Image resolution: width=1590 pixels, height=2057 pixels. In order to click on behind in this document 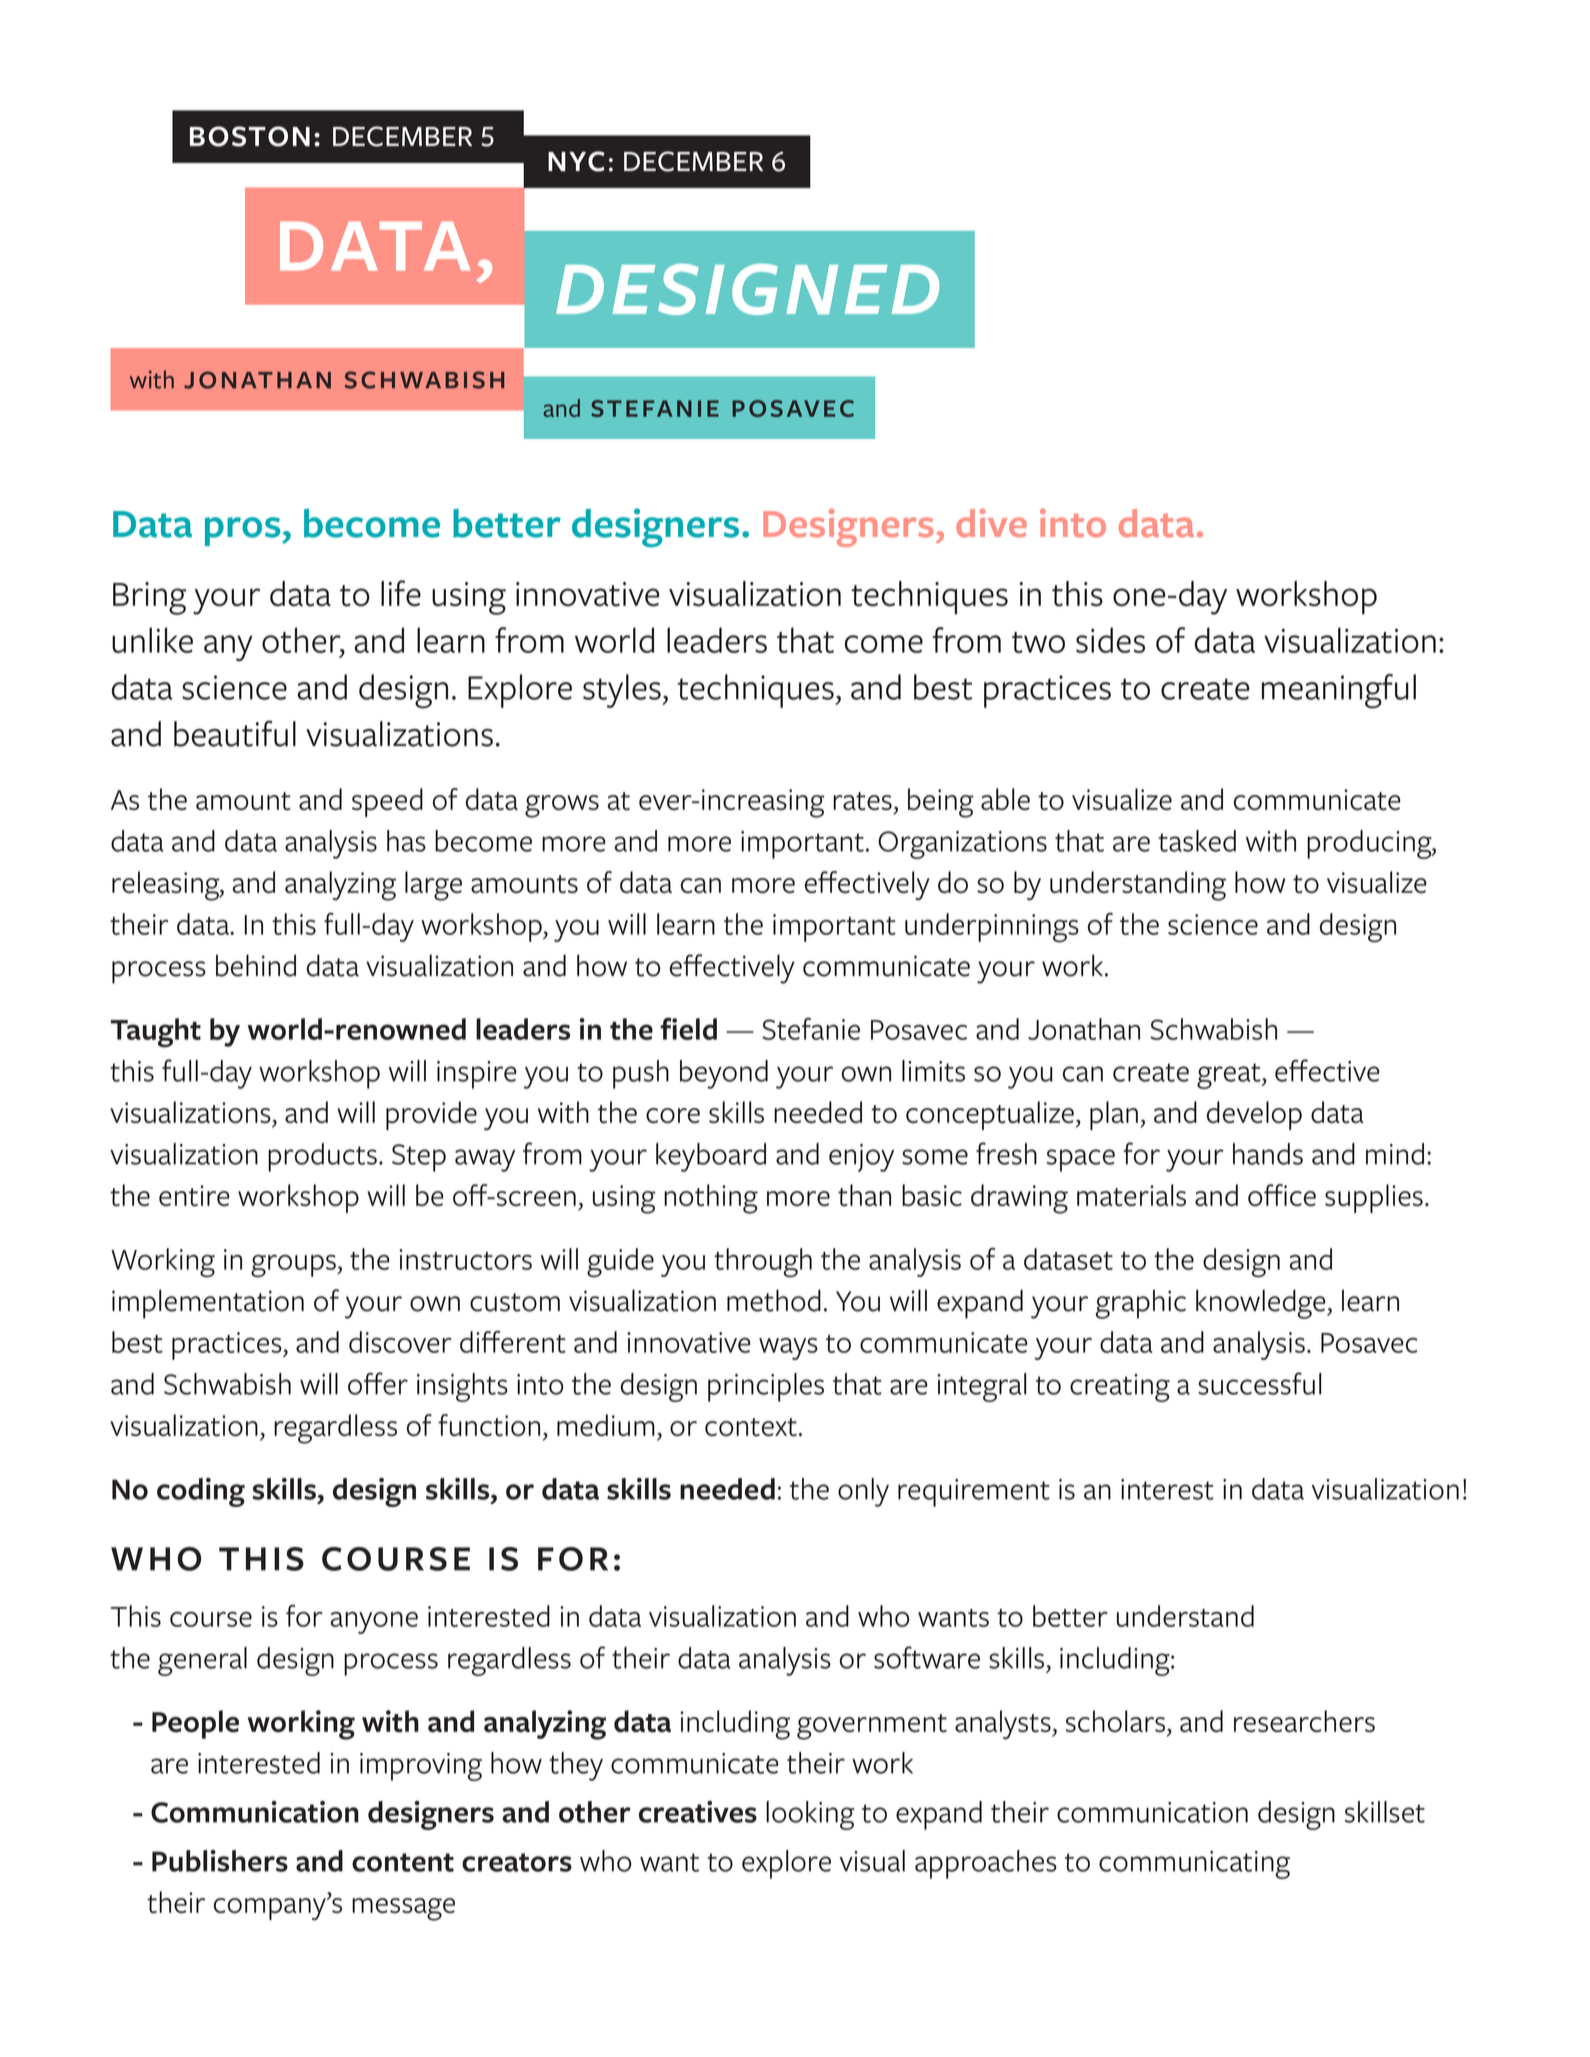, I will do `click(256, 965)`.
